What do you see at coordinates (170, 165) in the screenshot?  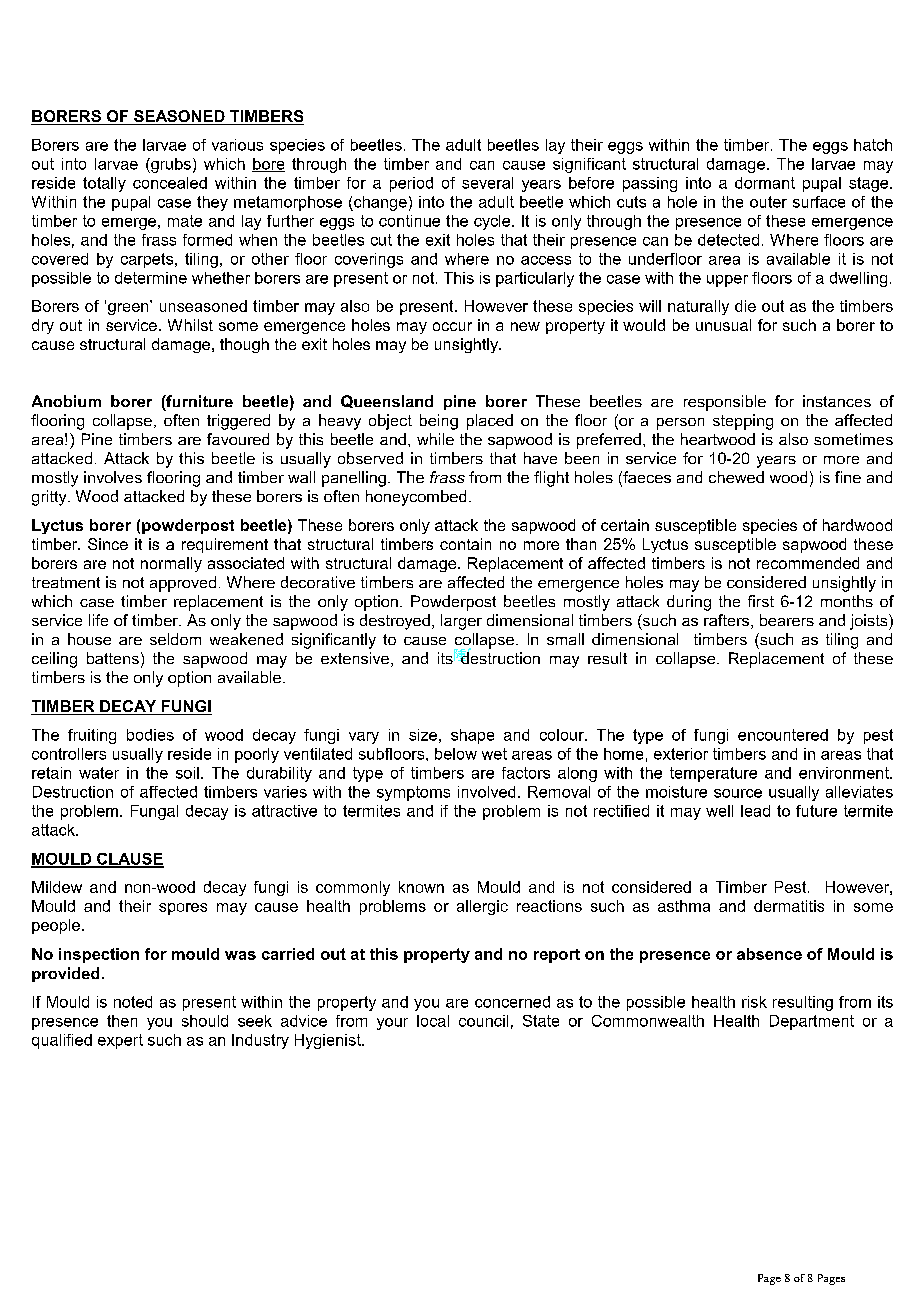 I see `grubs` at bounding box center [170, 165].
